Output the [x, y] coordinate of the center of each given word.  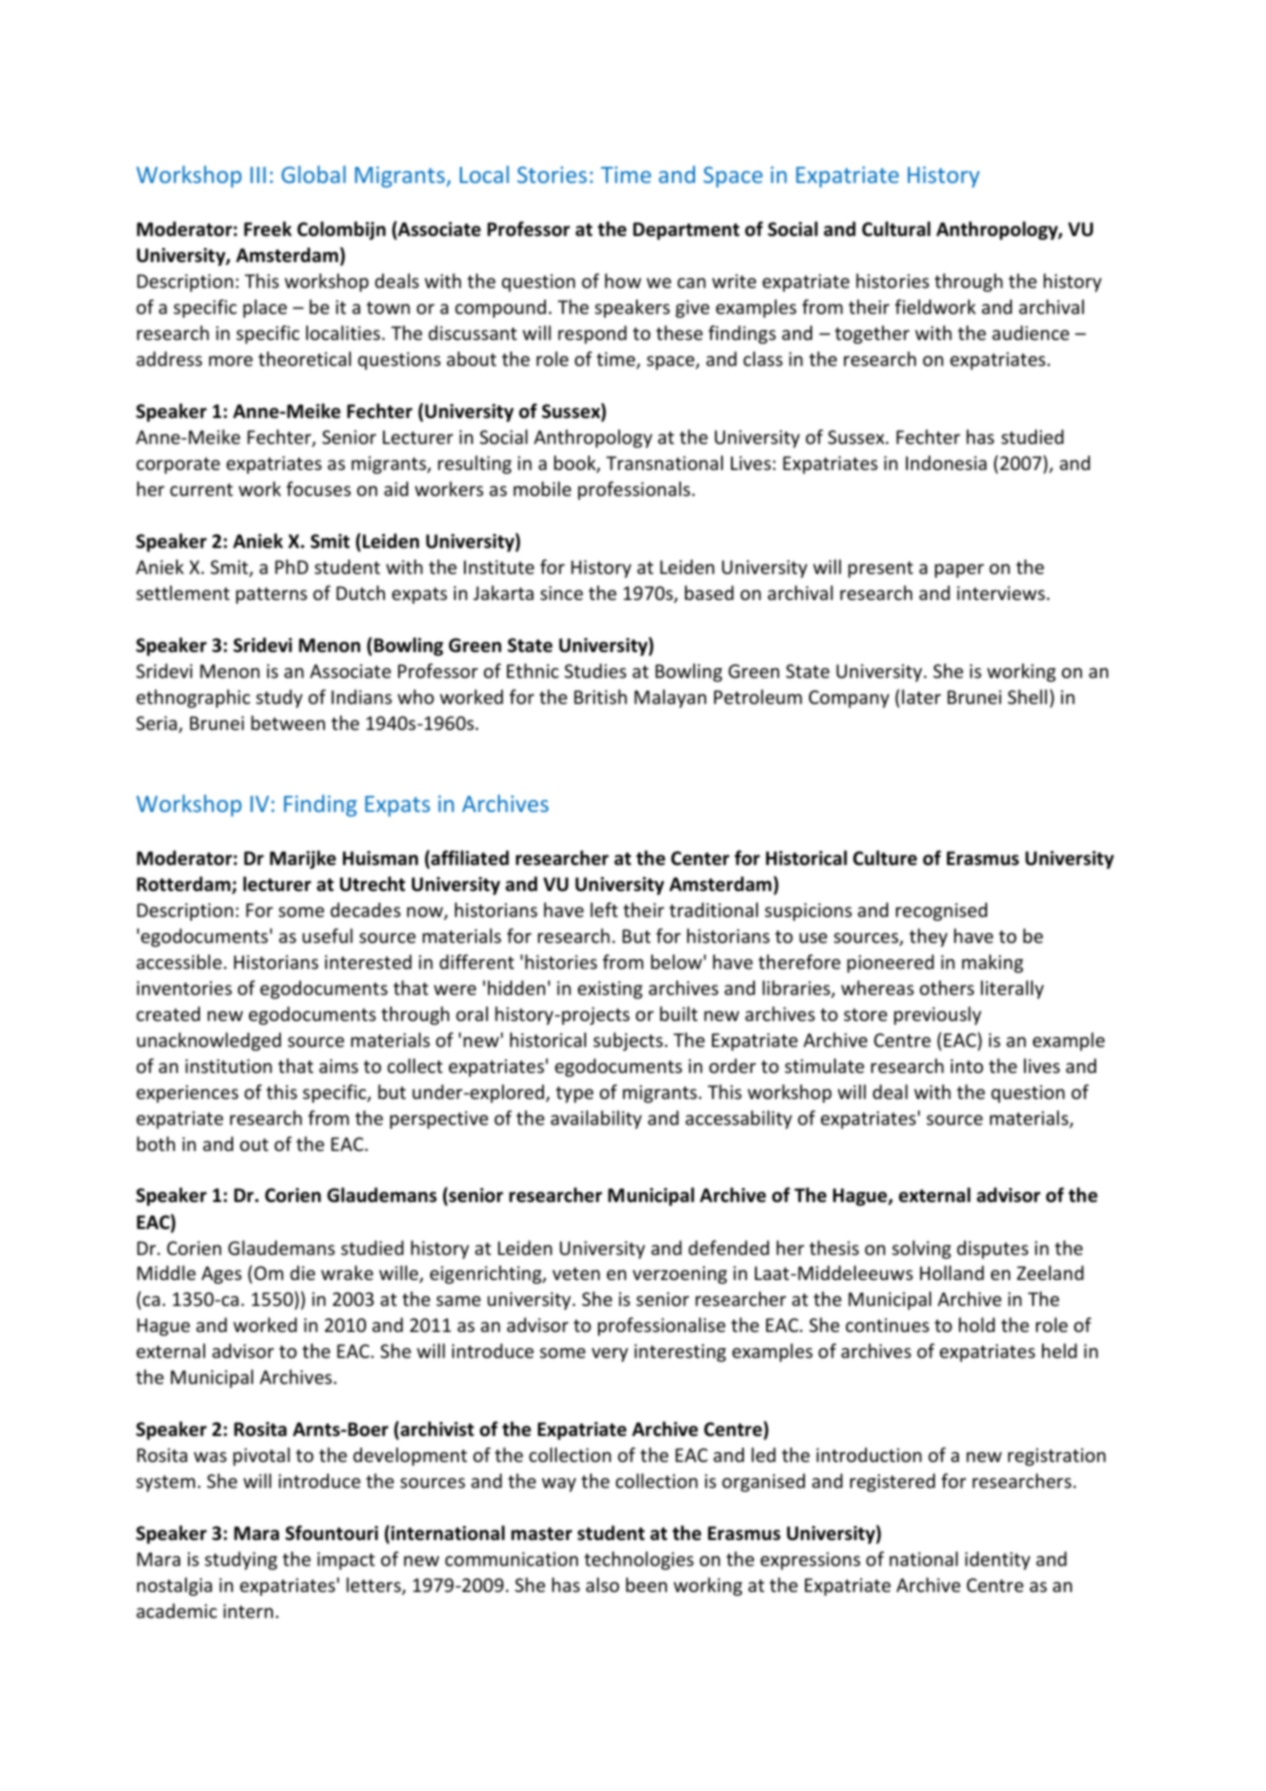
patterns [271, 595]
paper [959, 571]
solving [921, 1249]
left [604, 909]
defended [728, 1247]
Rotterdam [185, 885]
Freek [268, 229]
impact [346, 1561]
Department [686, 231]
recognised [941, 911]
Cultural [896, 229]
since [561, 593]
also [602, 1584]
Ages [221, 1275]
